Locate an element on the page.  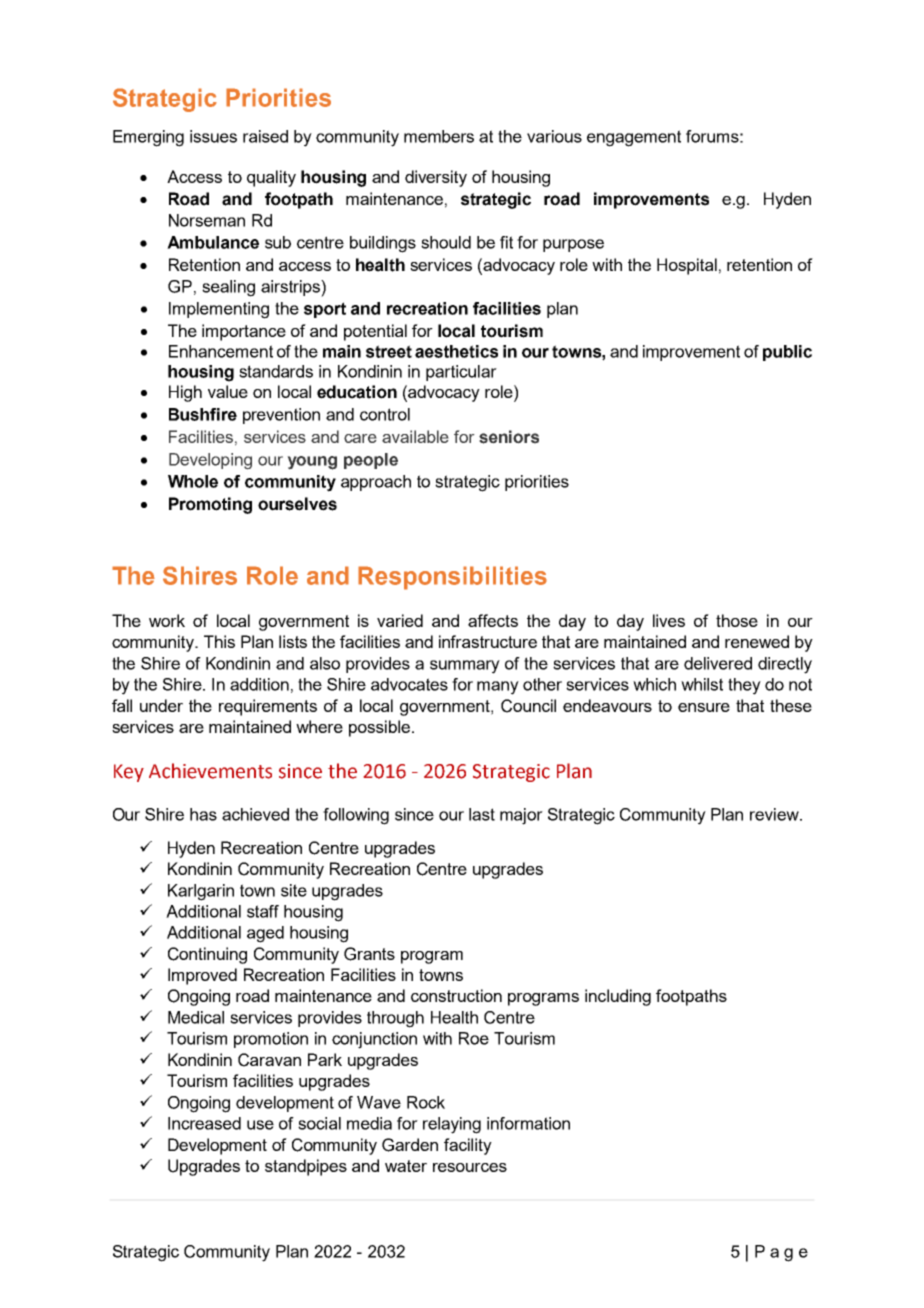
issues is located at coordinates (213, 136).
